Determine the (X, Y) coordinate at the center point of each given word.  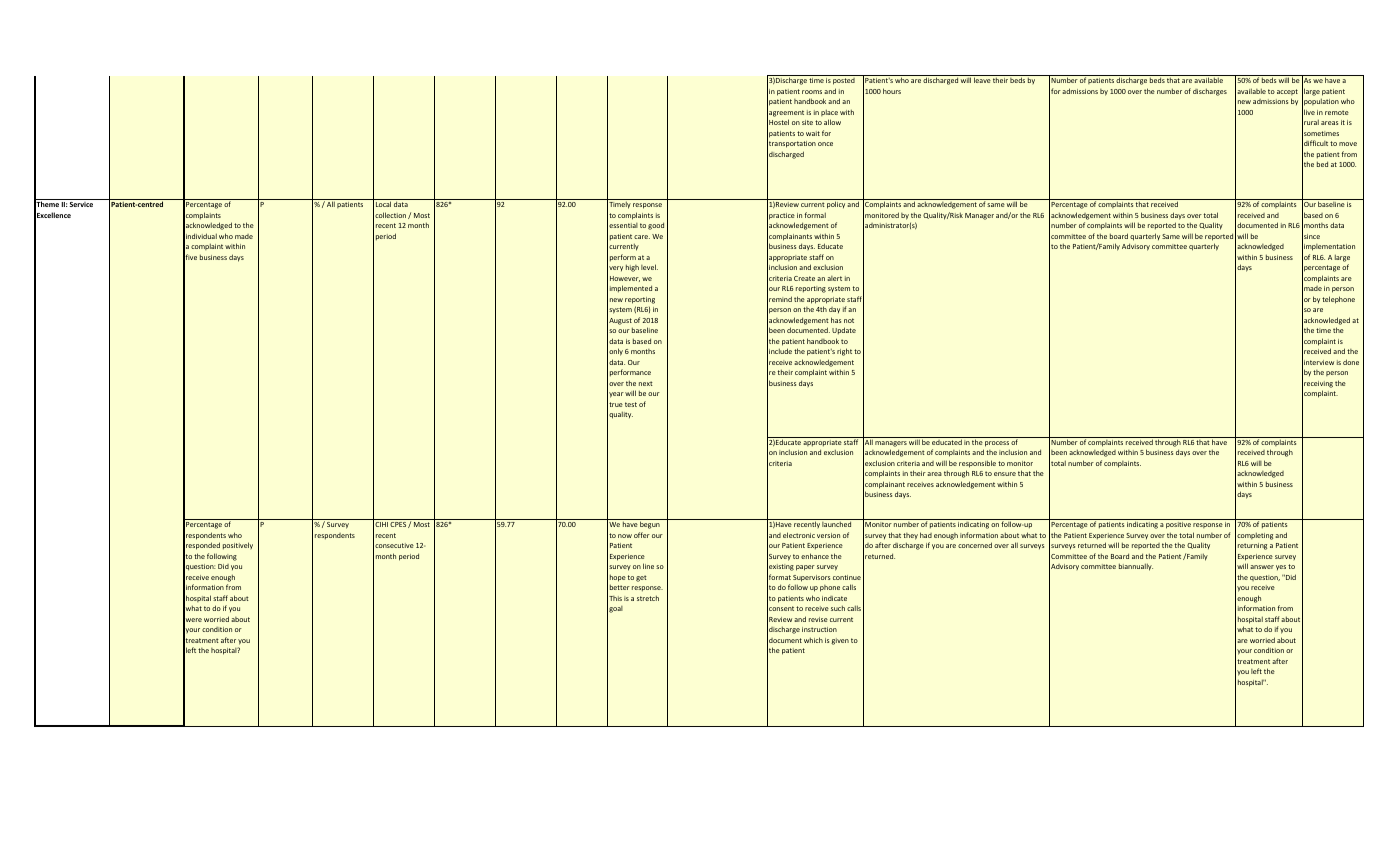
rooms (812, 92)
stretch (648, 598)
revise (818, 619)
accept (1287, 92)
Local (383, 204)
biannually (1136, 567)
